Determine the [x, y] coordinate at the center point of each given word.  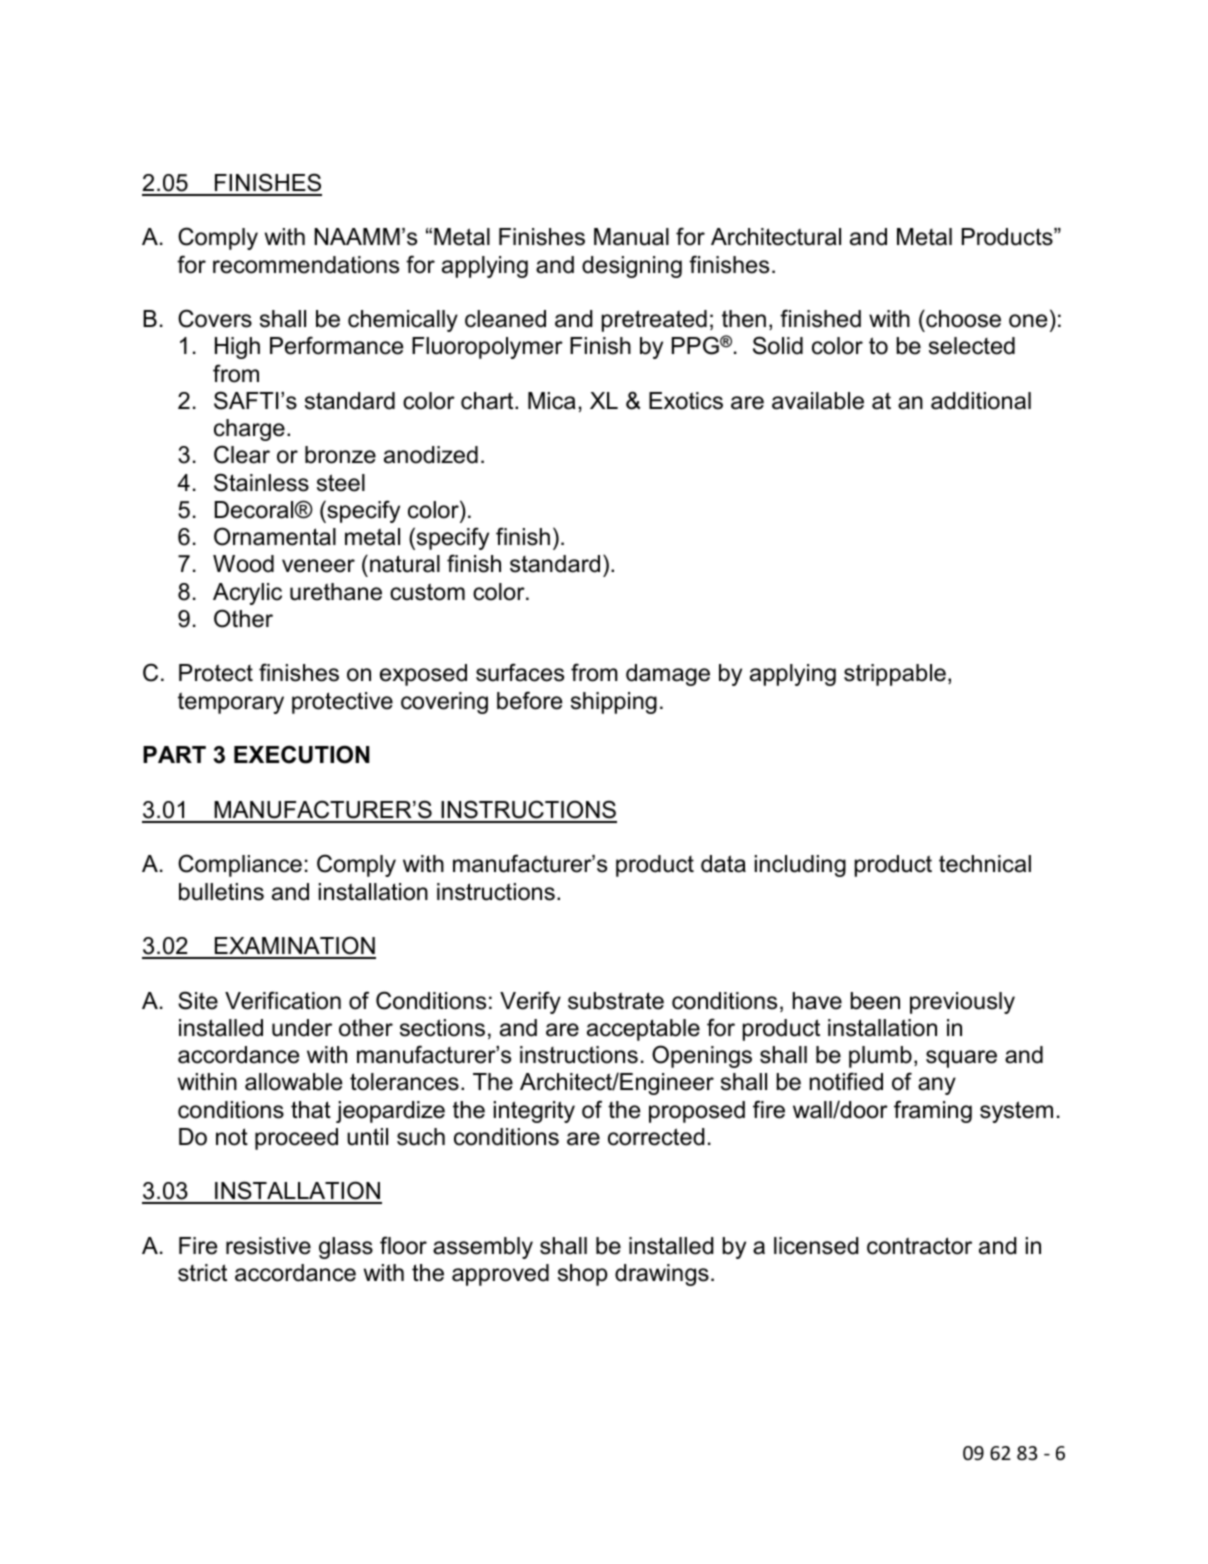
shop [583, 1275]
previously [962, 1003]
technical [985, 864]
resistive [268, 1246]
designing [632, 267]
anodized [431, 455]
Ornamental [275, 536]
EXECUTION [302, 754]
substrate [616, 1001]
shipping [614, 703]
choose [962, 319]
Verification [283, 1000]
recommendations [306, 265]
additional [981, 401]
